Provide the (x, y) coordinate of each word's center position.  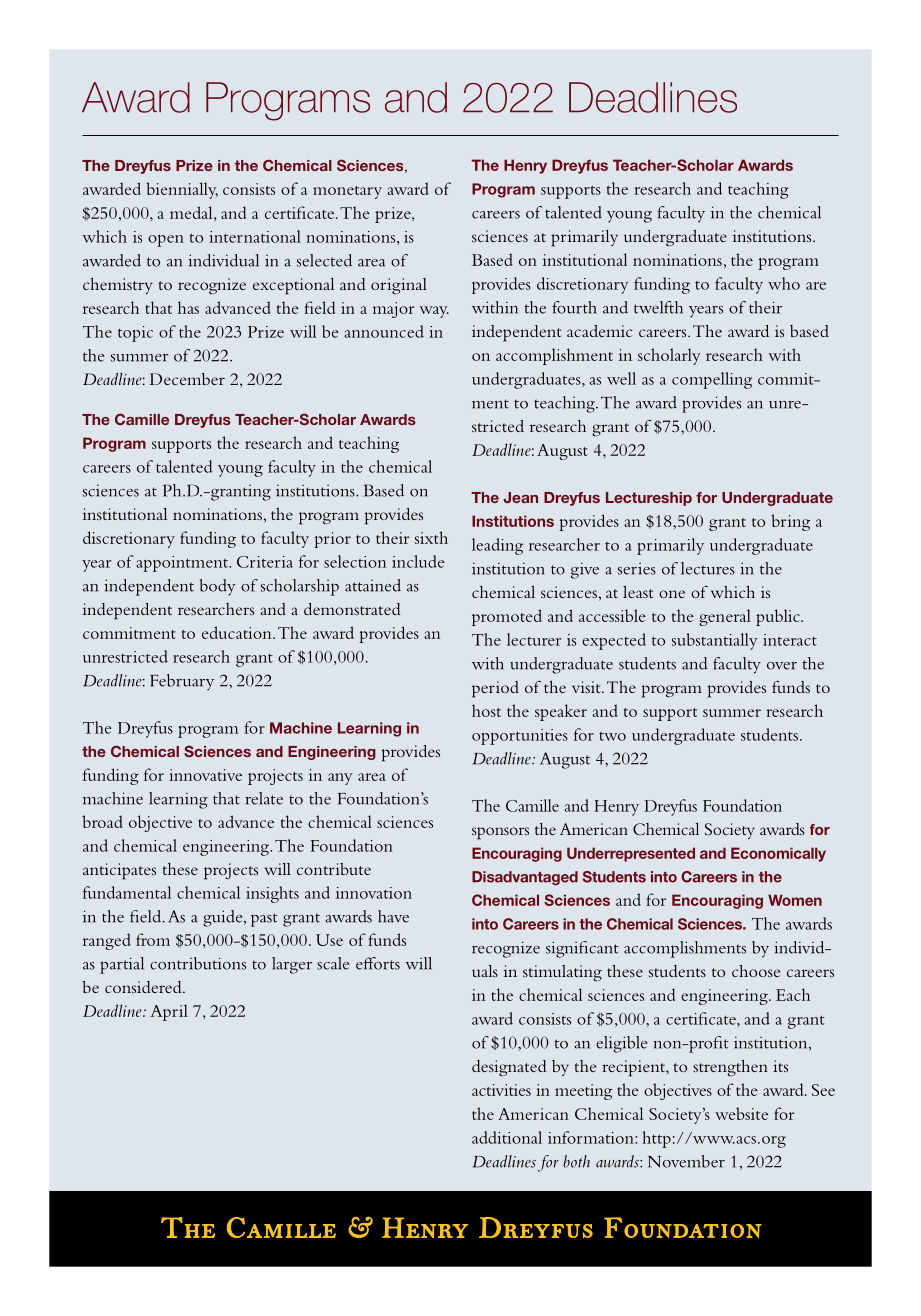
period (495, 689)
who (784, 283)
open (166, 241)
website (741, 1113)
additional (507, 1137)
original (399, 286)
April (169, 1012)
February (182, 682)
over (782, 666)
